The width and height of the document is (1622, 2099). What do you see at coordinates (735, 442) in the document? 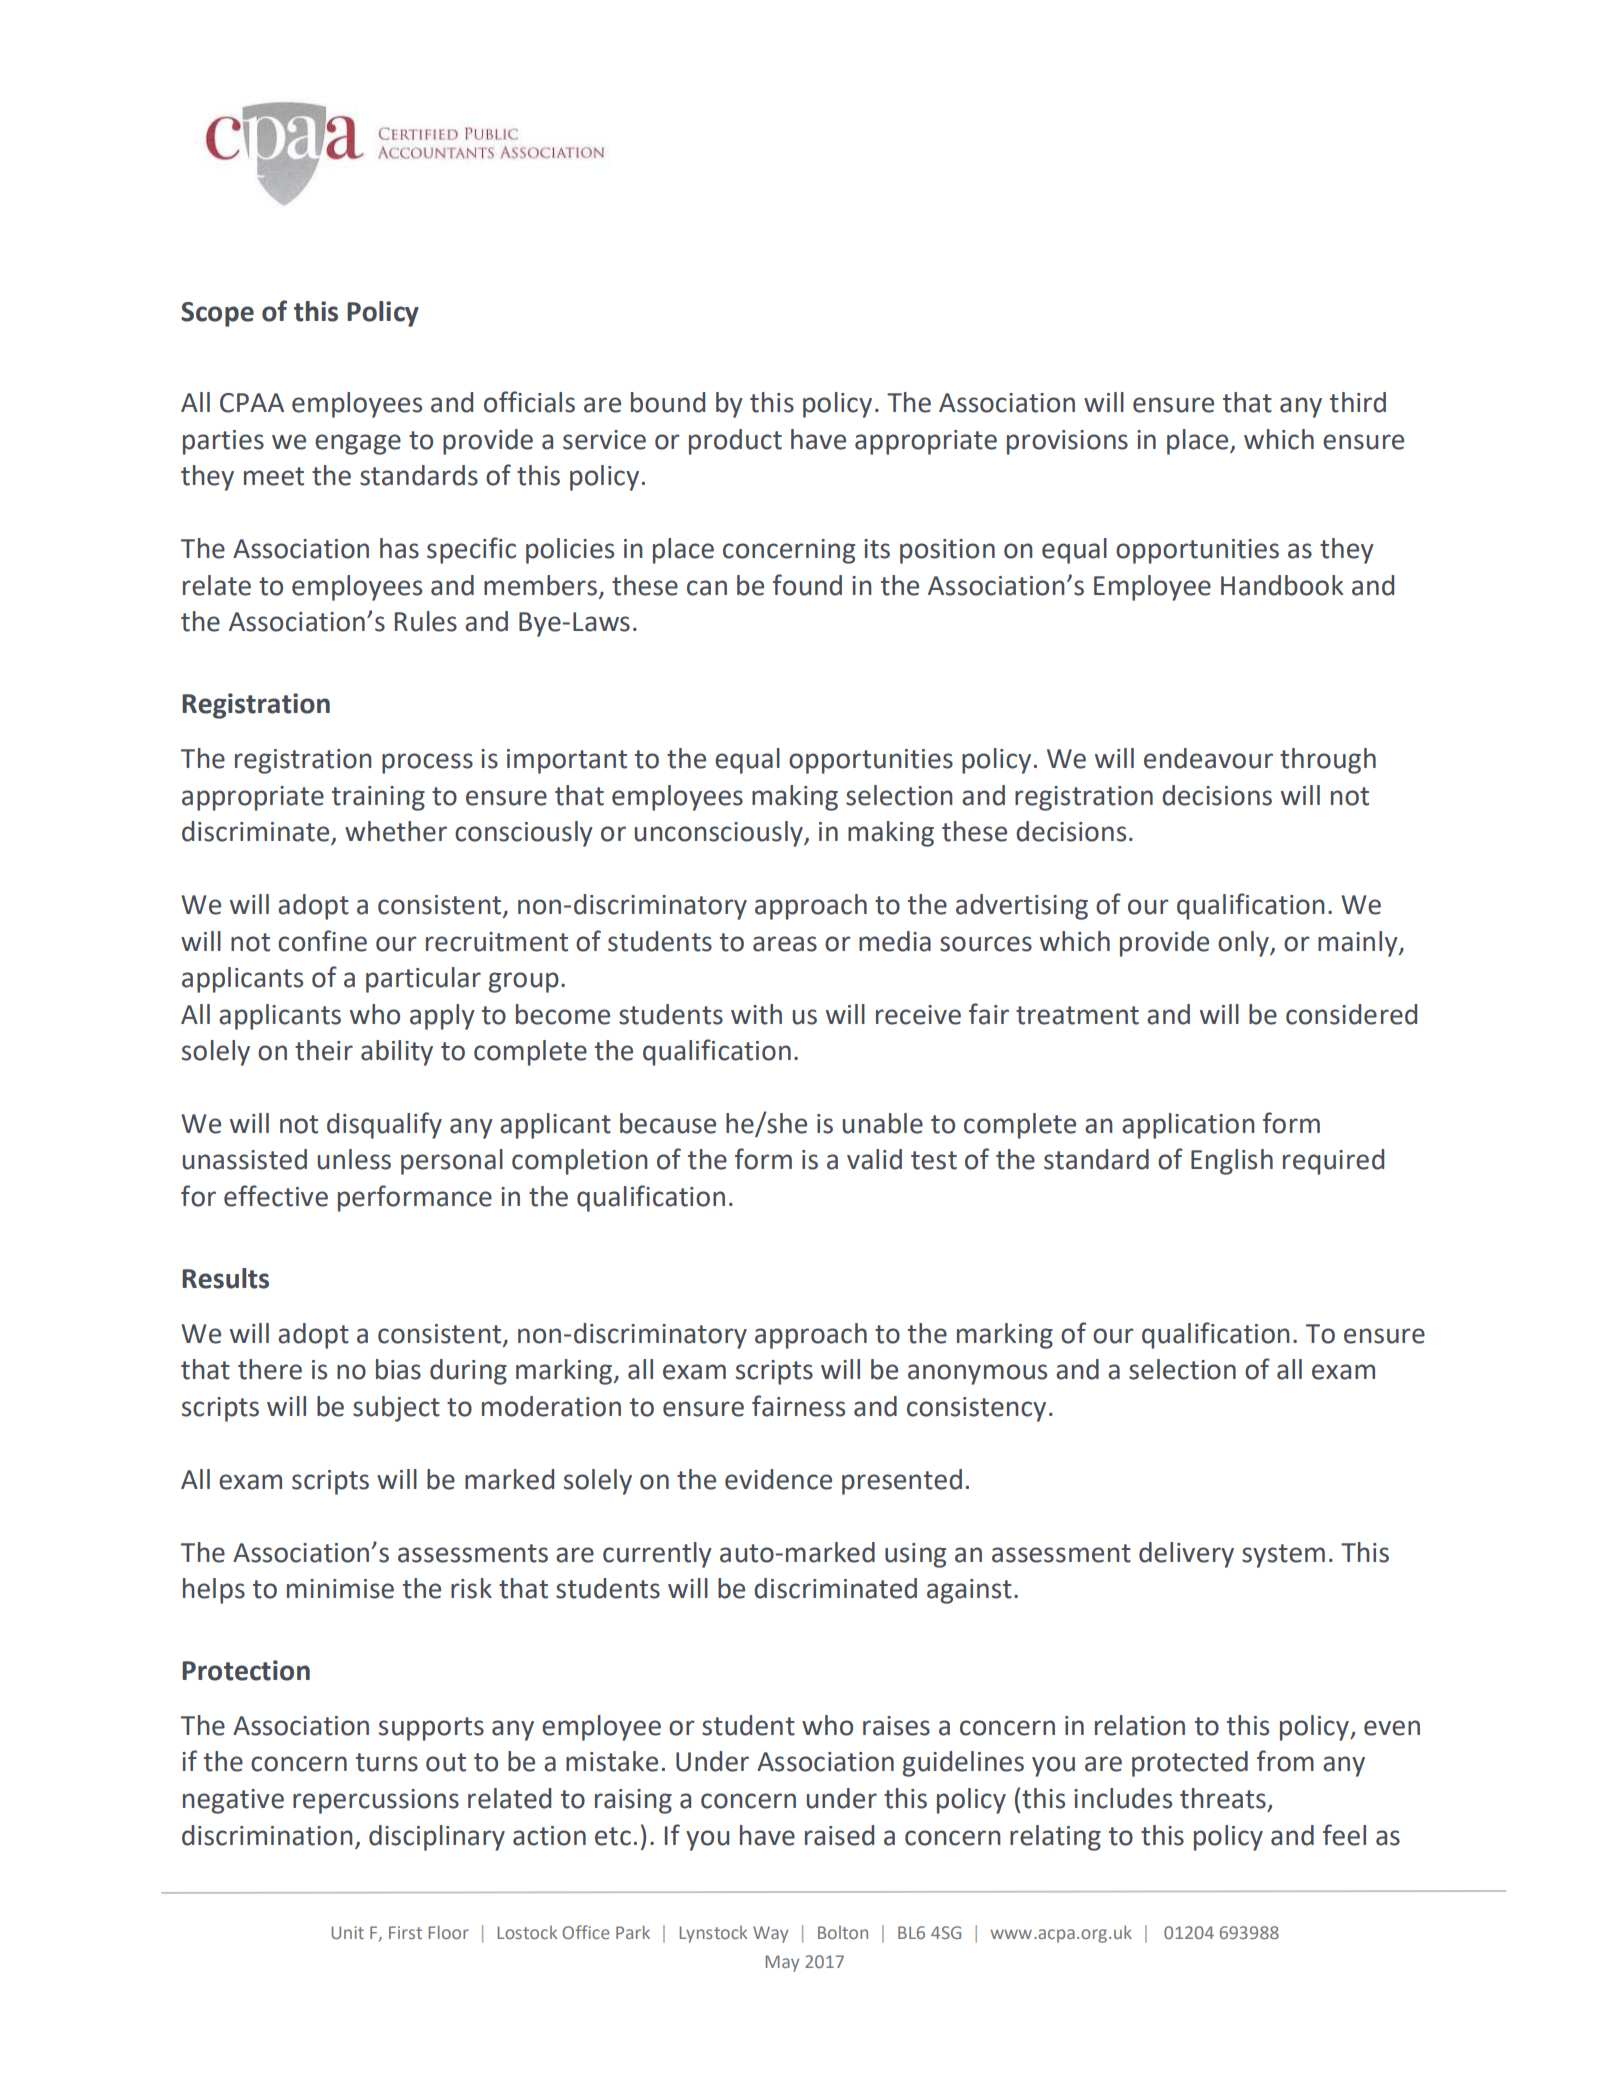
I see `product` at bounding box center [735, 442].
